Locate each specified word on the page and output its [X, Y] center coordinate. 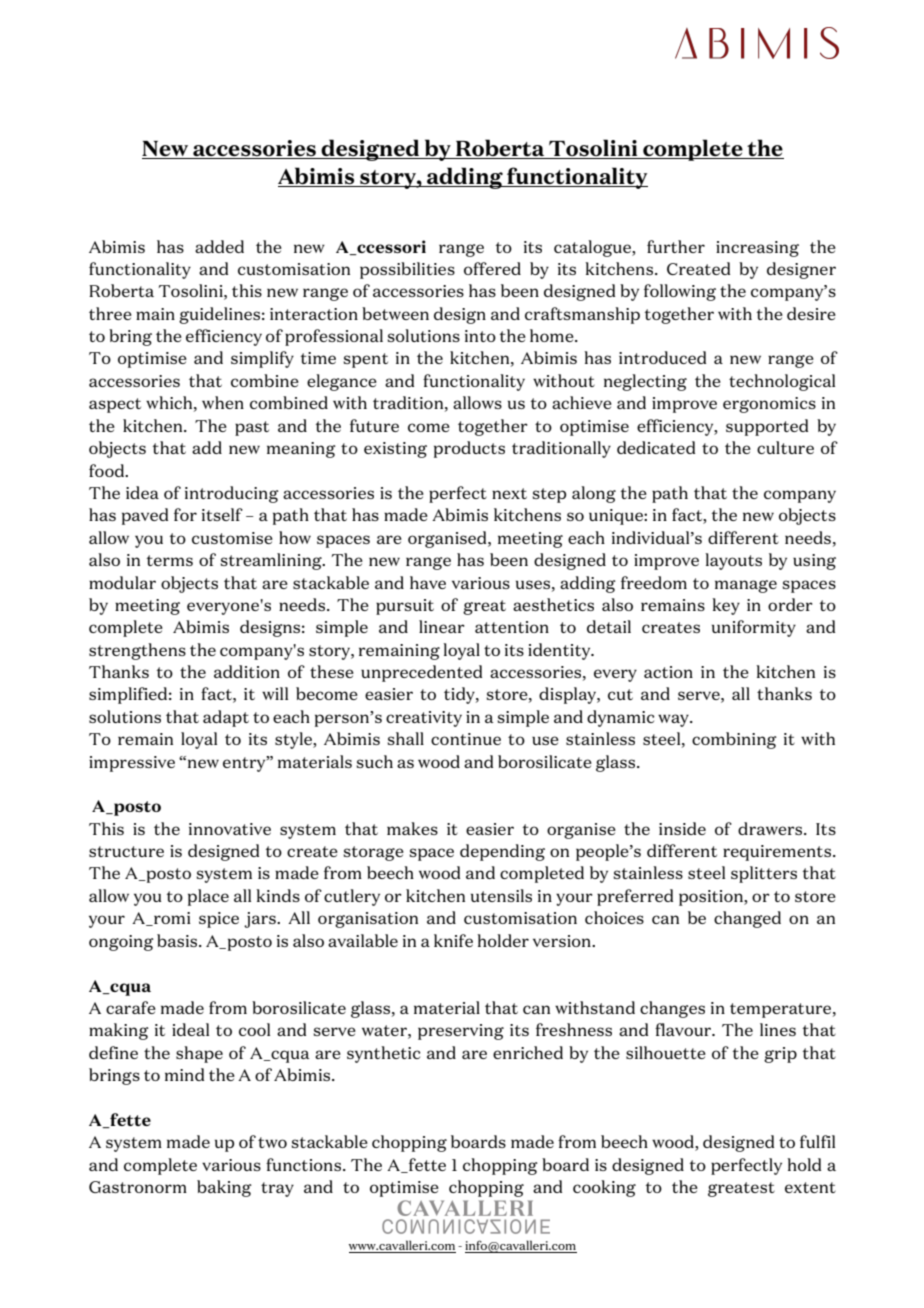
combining [734, 740]
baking [224, 1188]
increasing [757, 249]
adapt [226, 718]
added [219, 246]
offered [492, 268]
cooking [604, 1188]
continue [466, 739]
